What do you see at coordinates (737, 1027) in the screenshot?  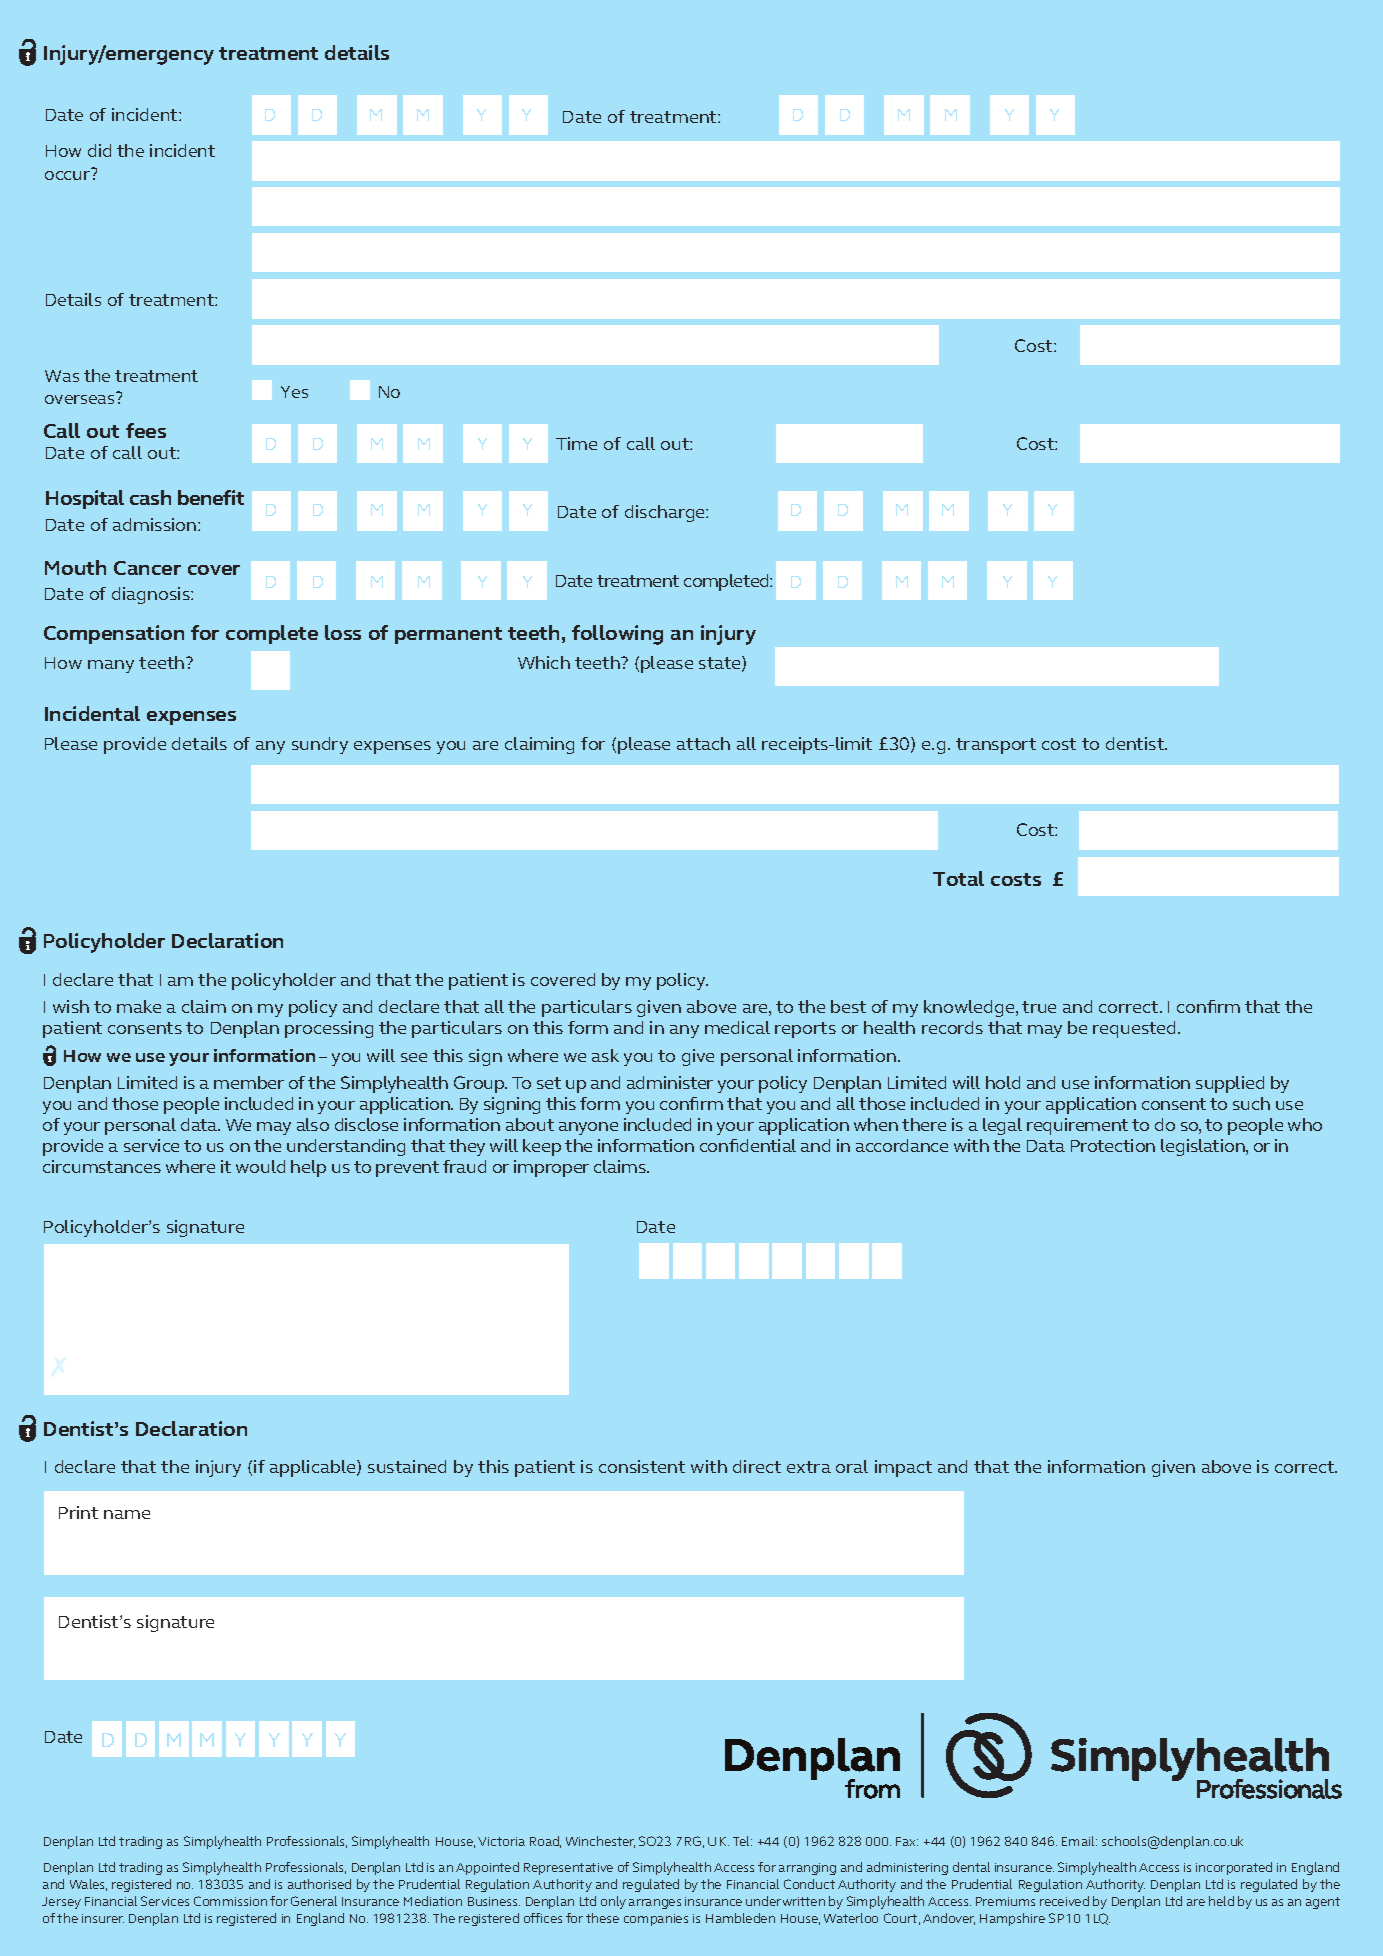 I see `medical` at bounding box center [737, 1027].
